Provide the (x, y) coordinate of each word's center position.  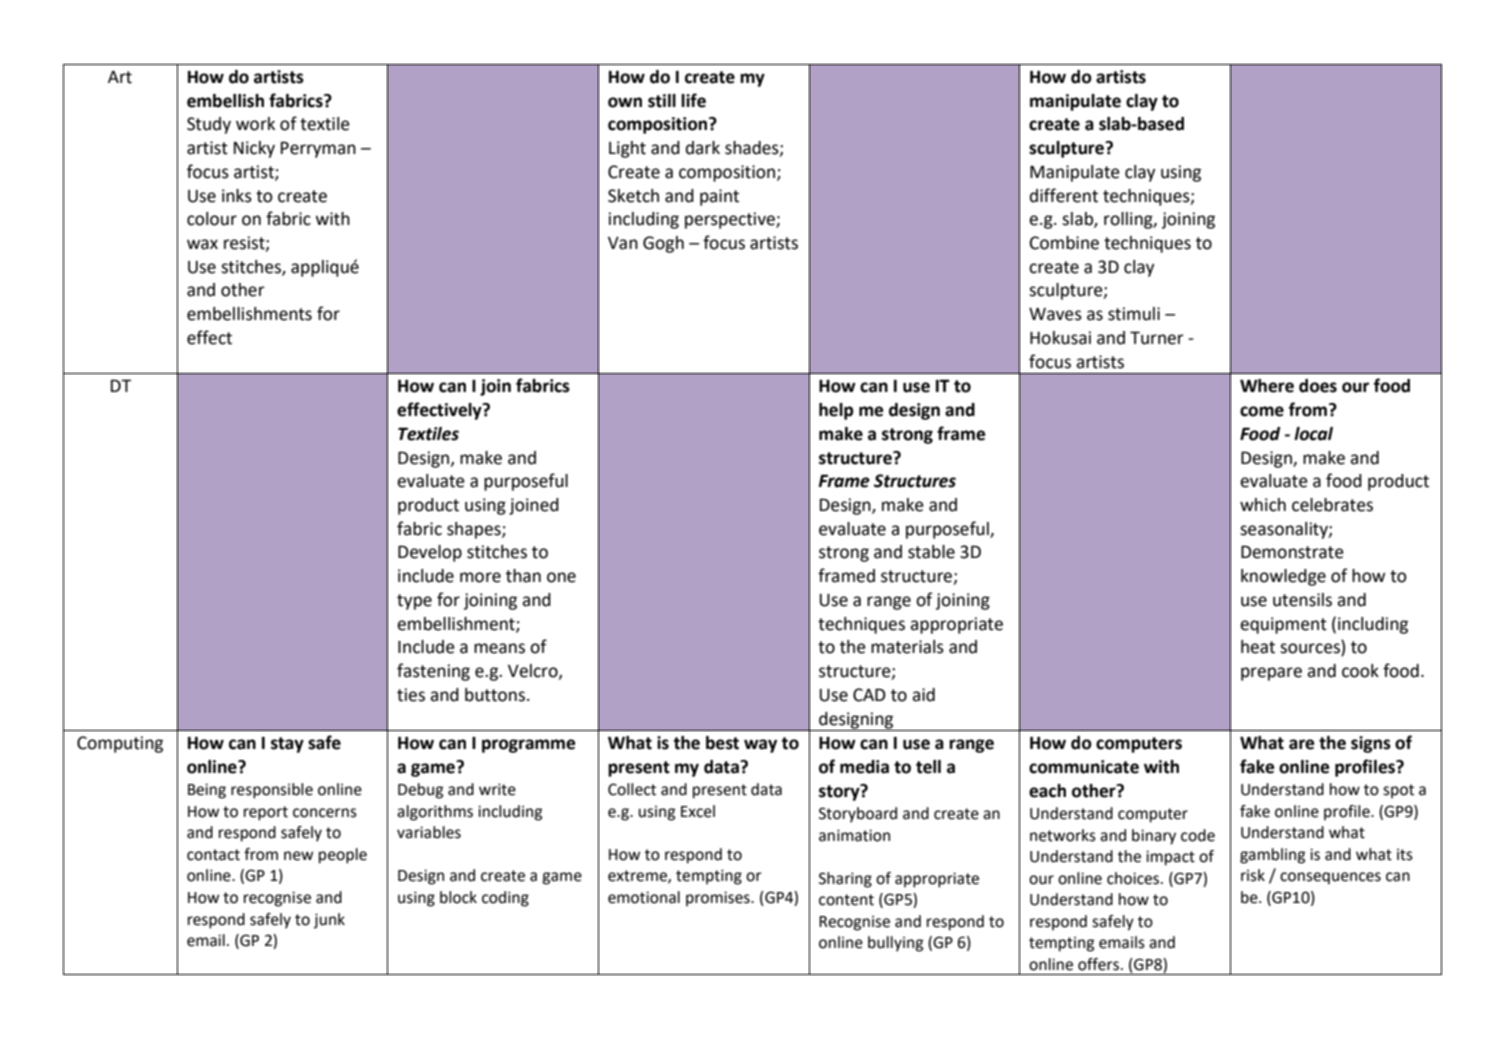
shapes (475, 530)
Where (1267, 386)
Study (209, 125)
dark (703, 148)
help (836, 411)
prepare (1271, 674)
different (1064, 195)
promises (719, 899)
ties (411, 695)
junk (329, 921)
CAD (869, 695)
